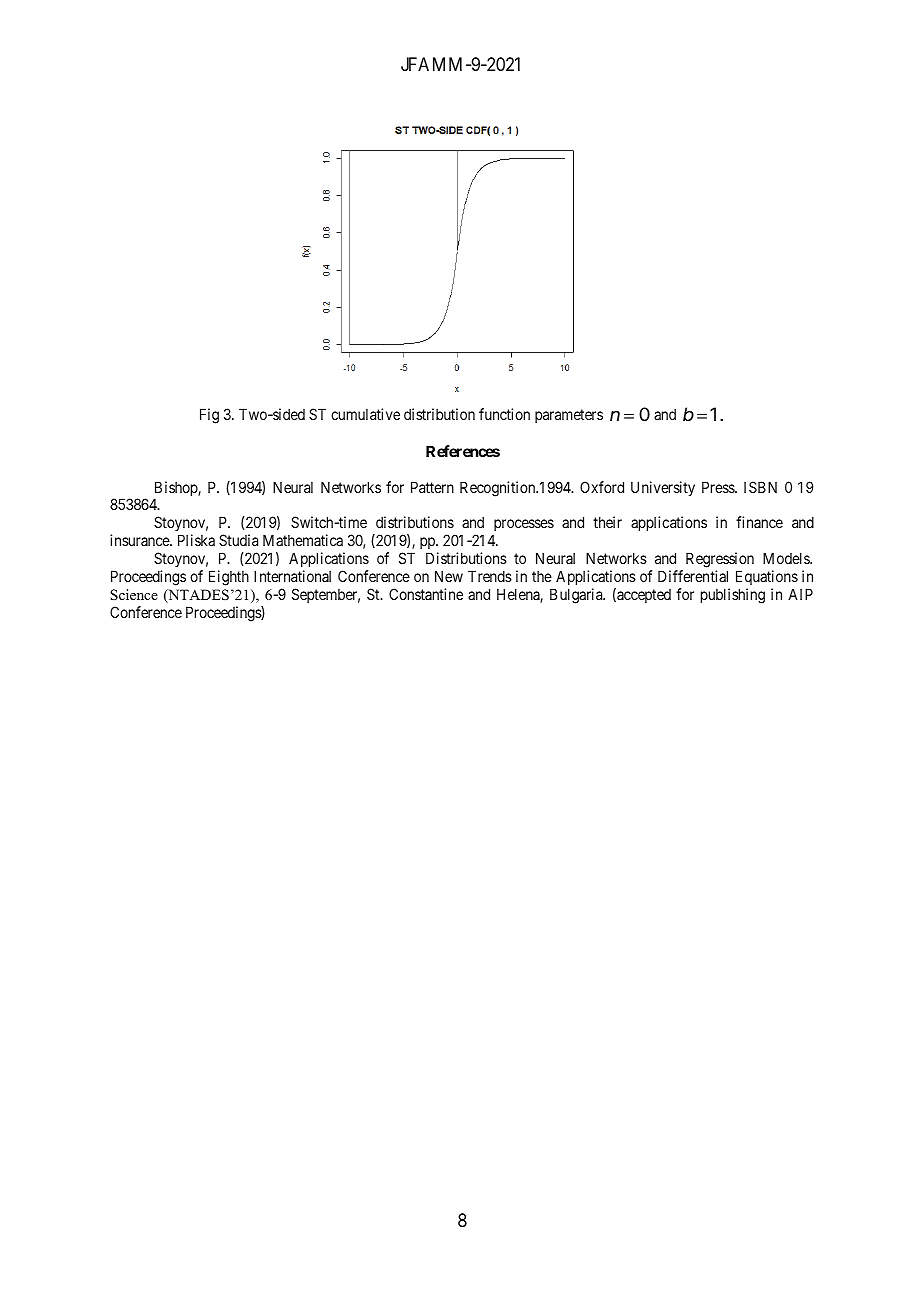  What do you see at coordinates (134, 594) in the screenshot?
I see `Science` at bounding box center [134, 594].
